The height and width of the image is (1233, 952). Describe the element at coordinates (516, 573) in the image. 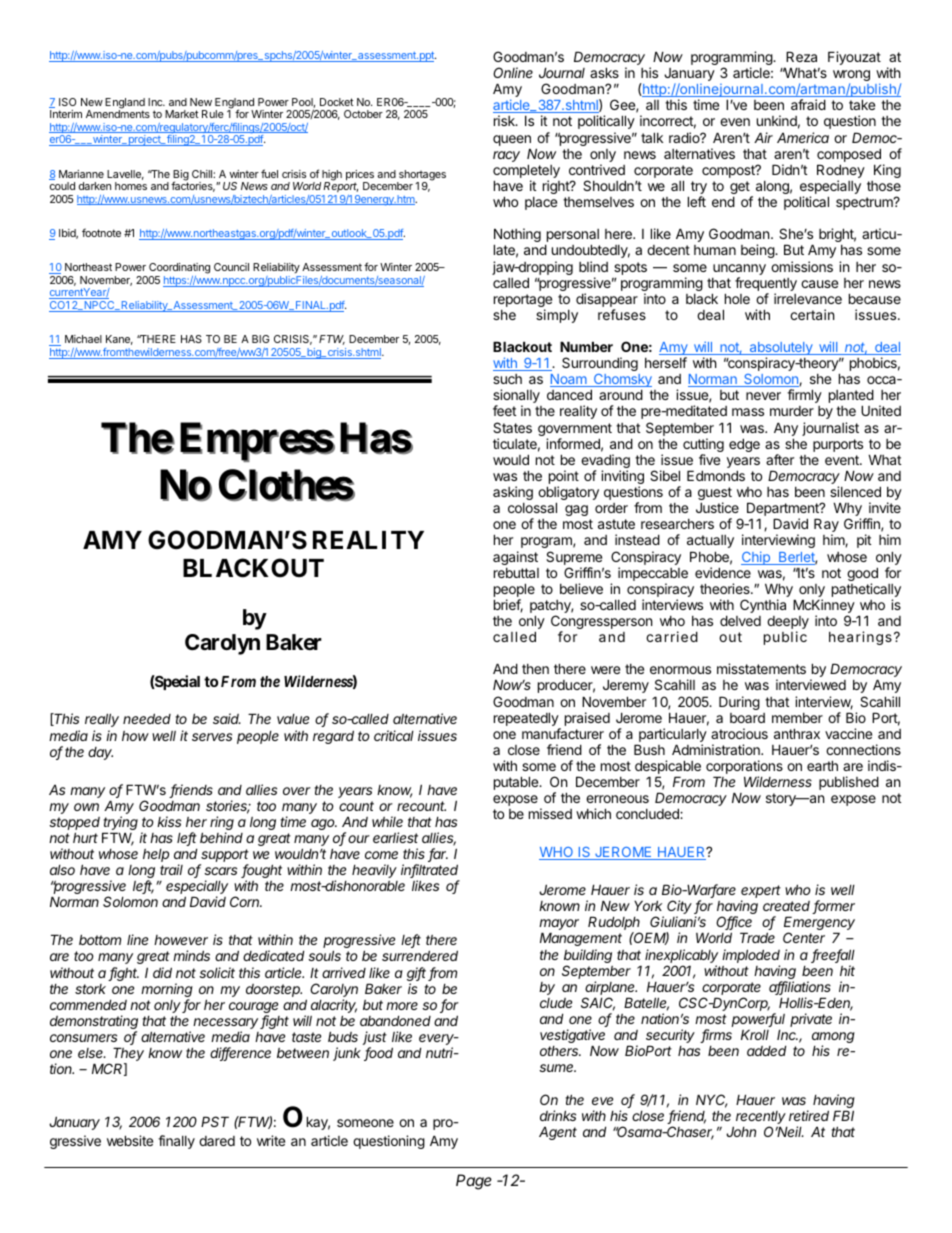

I see `rebuttal` at that location.
